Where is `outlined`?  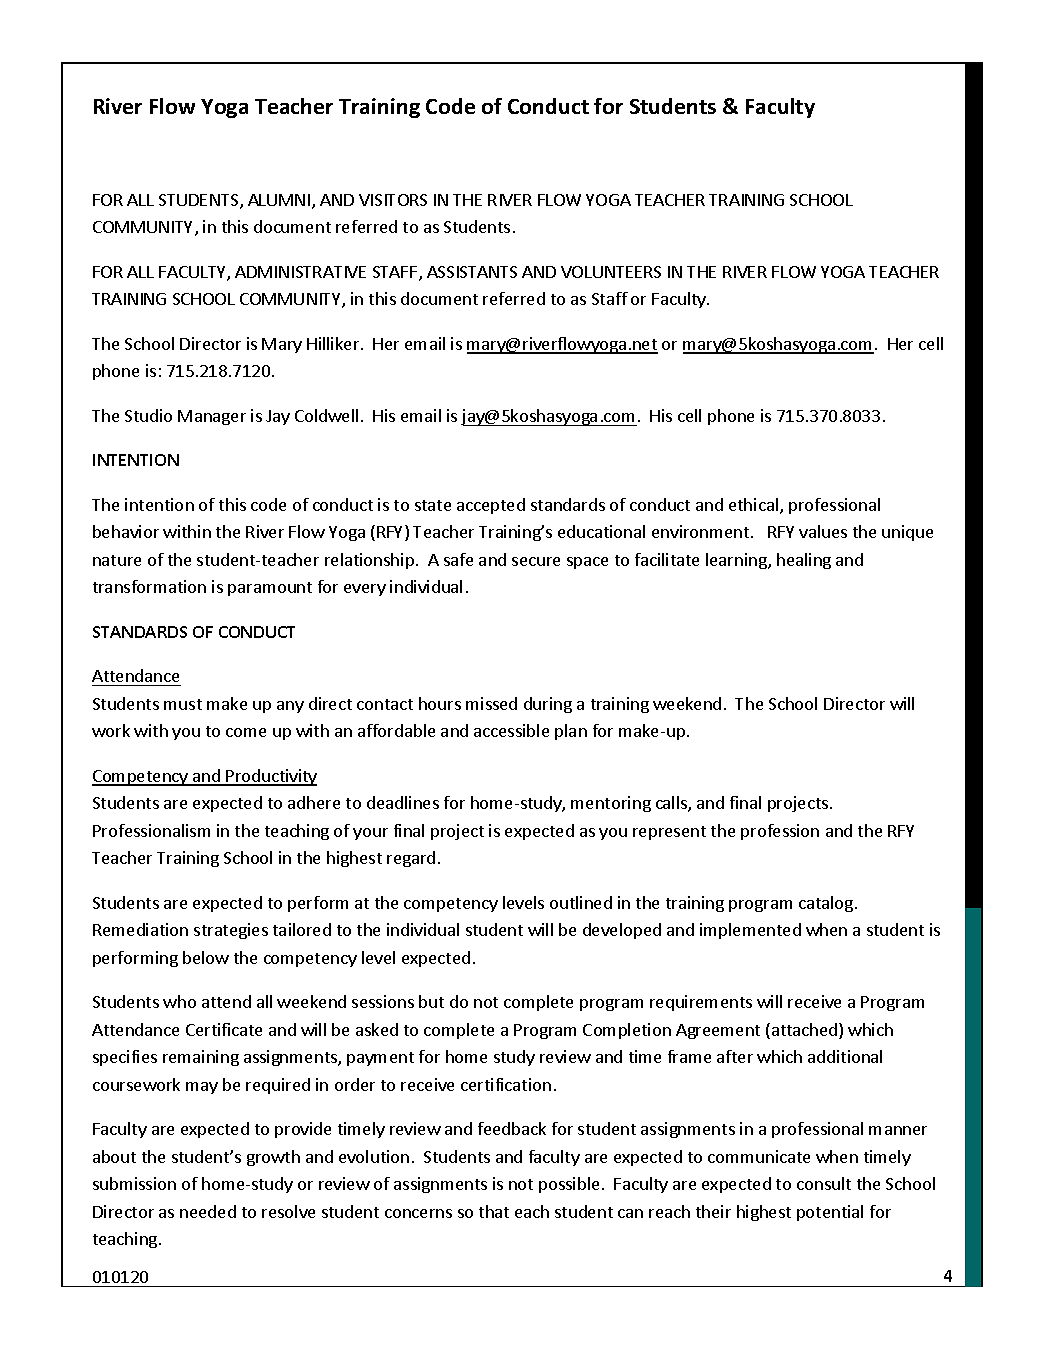 outlined is located at coordinates (581, 902).
